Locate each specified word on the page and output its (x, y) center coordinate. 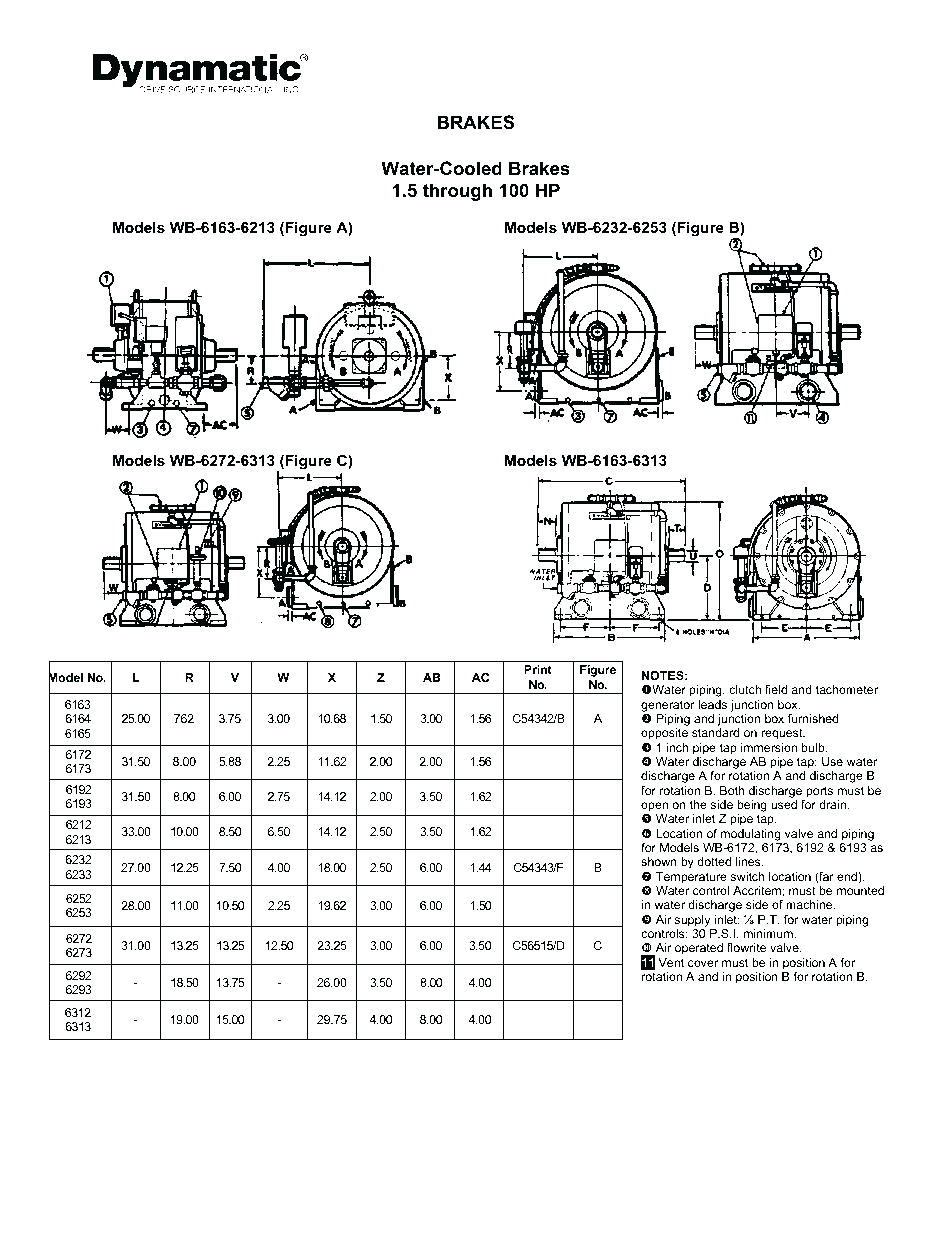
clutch (745, 689)
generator (668, 706)
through (457, 192)
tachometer (847, 689)
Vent (671, 962)
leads (712, 704)
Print (538, 669)
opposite (664, 734)
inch (678, 747)
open (654, 807)
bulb (814, 747)
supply (692, 921)
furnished (813, 718)
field (776, 689)
